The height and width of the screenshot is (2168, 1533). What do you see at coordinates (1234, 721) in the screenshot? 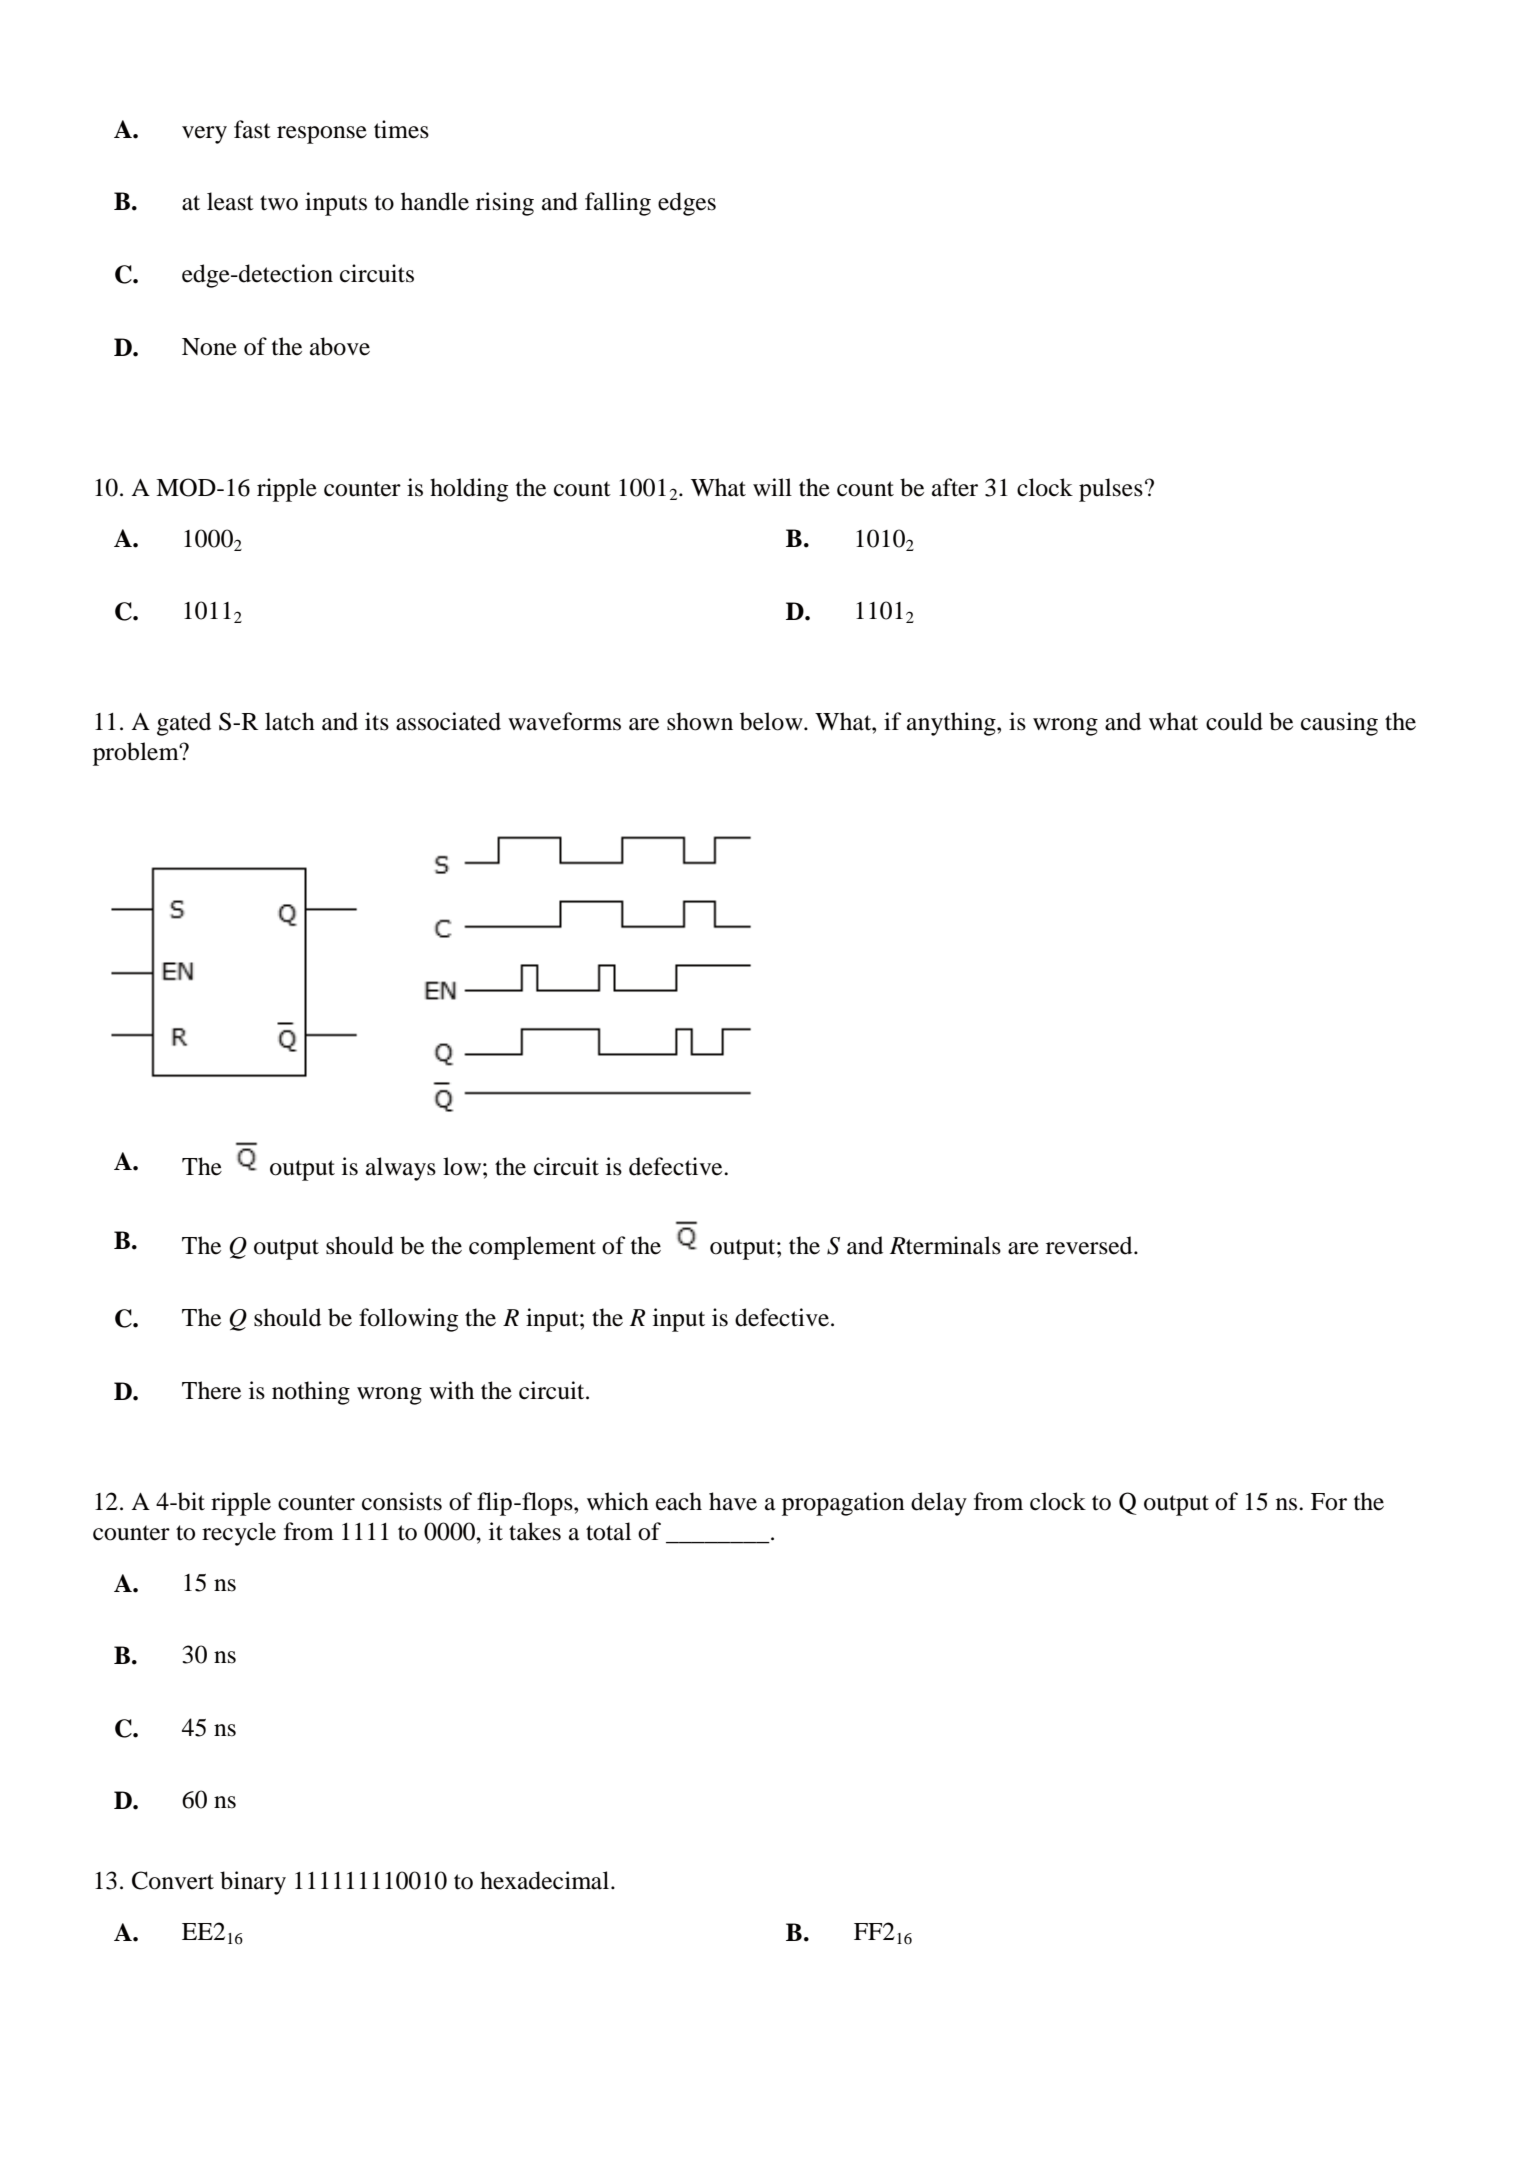
I see `could` at bounding box center [1234, 721].
